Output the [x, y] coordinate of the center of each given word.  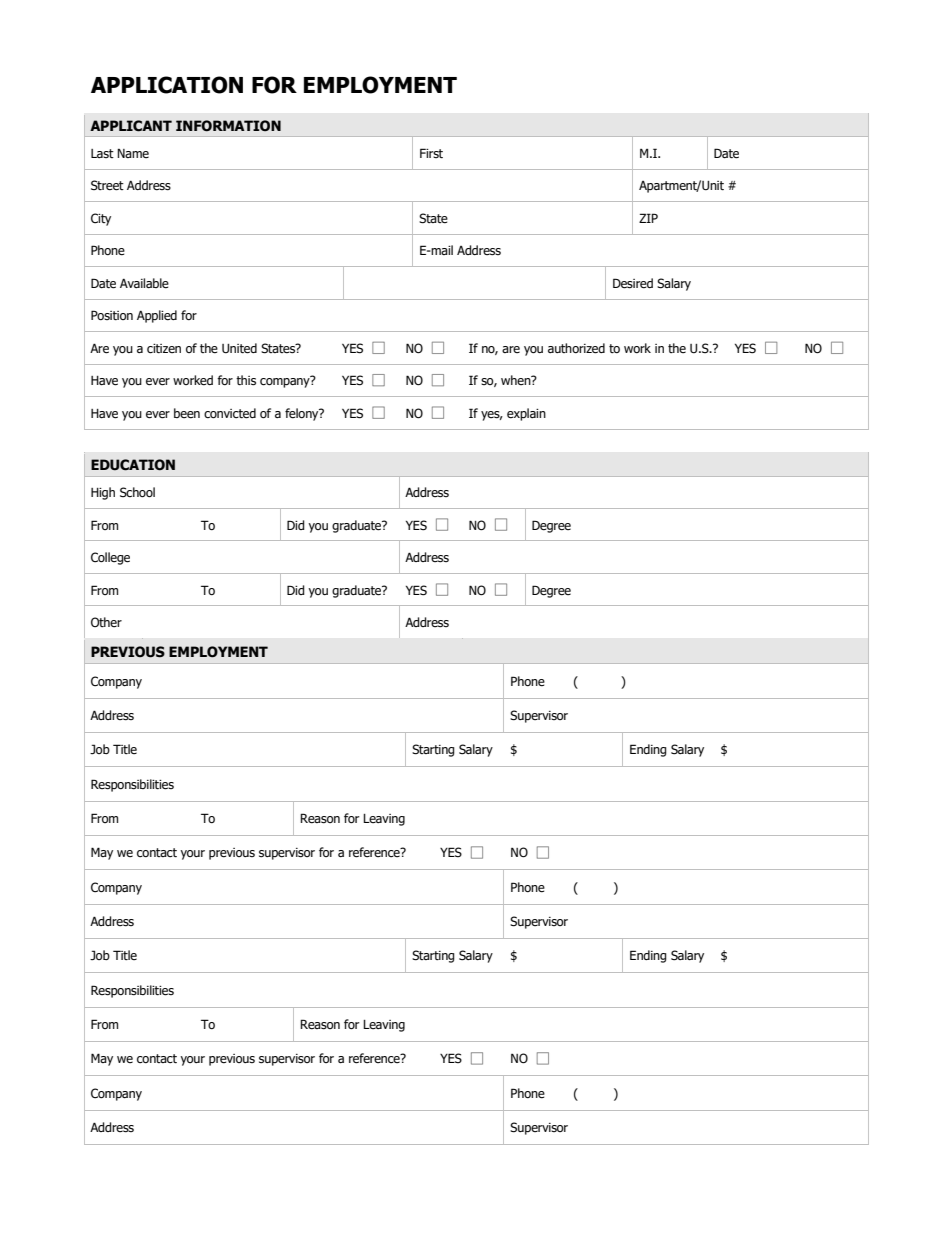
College [110, 558]
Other [106, 622]
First [431, 153]
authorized [576, 348]
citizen [164, 349]
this [246, 380]
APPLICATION [167, 85]
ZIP [648, 218]
